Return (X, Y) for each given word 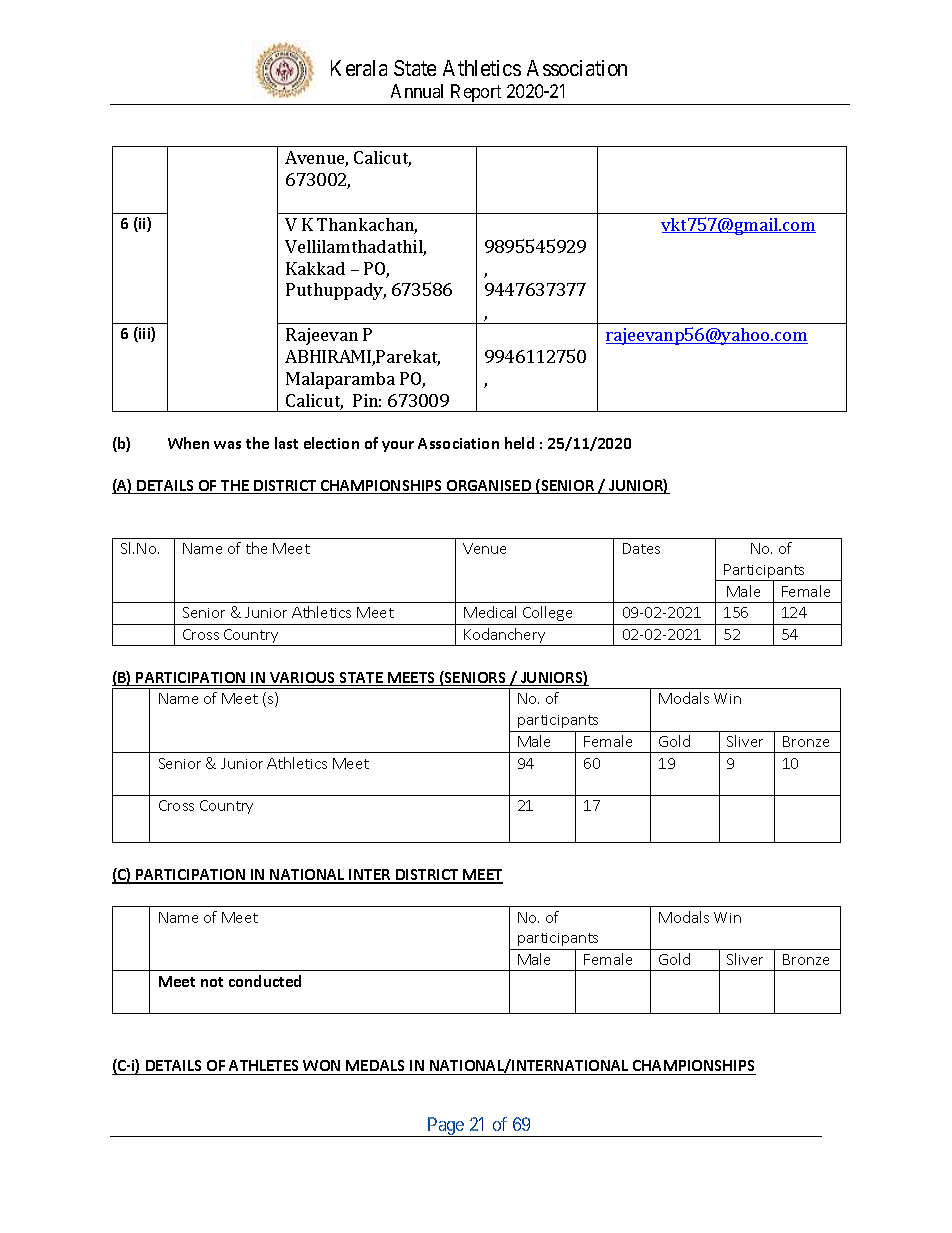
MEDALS (376, 1067)
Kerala (359, 68)
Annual (417, 91)
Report (476, 94)
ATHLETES (265, 1067)
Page (446, 1127)
